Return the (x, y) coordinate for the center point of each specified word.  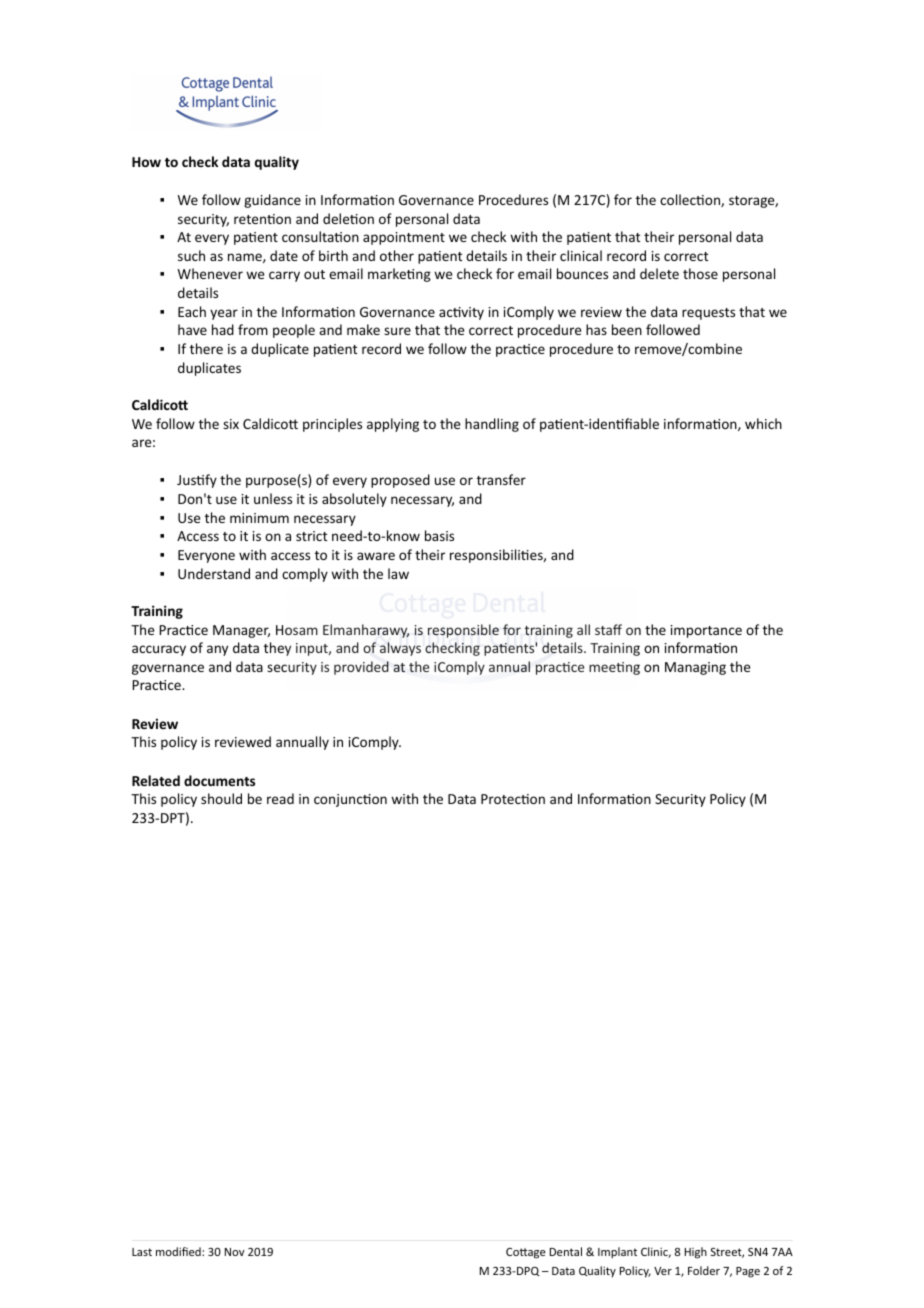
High (696, 1253)
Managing (695, 668)
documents (219, 780)
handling (492, 425)
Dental (566, 1251)
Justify (197, 481)
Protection (513, 799)
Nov (235, 1252)
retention (262, 219)
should (221, 798)
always (400, 649)
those (700, 273)
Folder (704, 1270)
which (763, 423)
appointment (404, 238)
